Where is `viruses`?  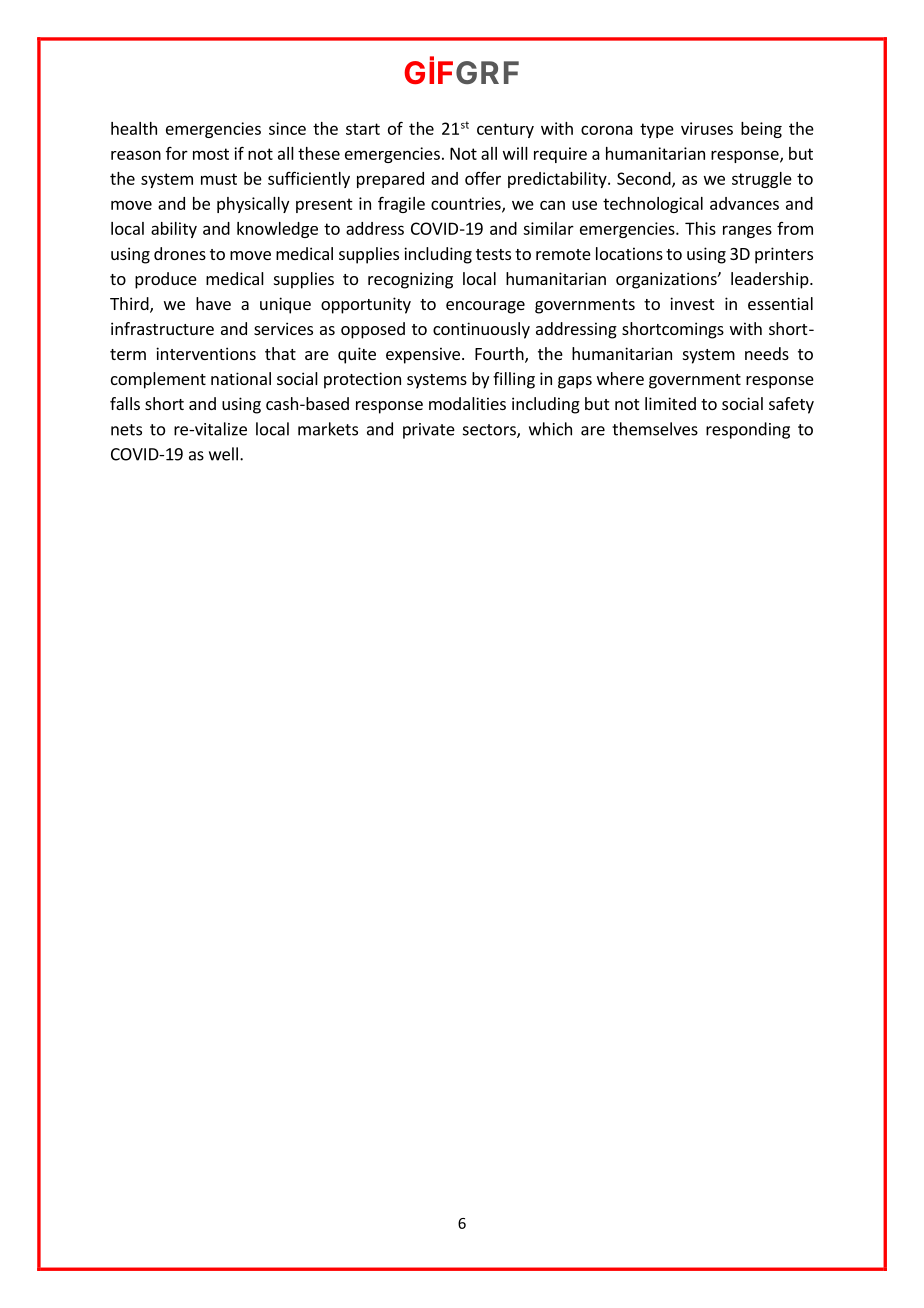
viruses is located at coordinates (707, 128).
